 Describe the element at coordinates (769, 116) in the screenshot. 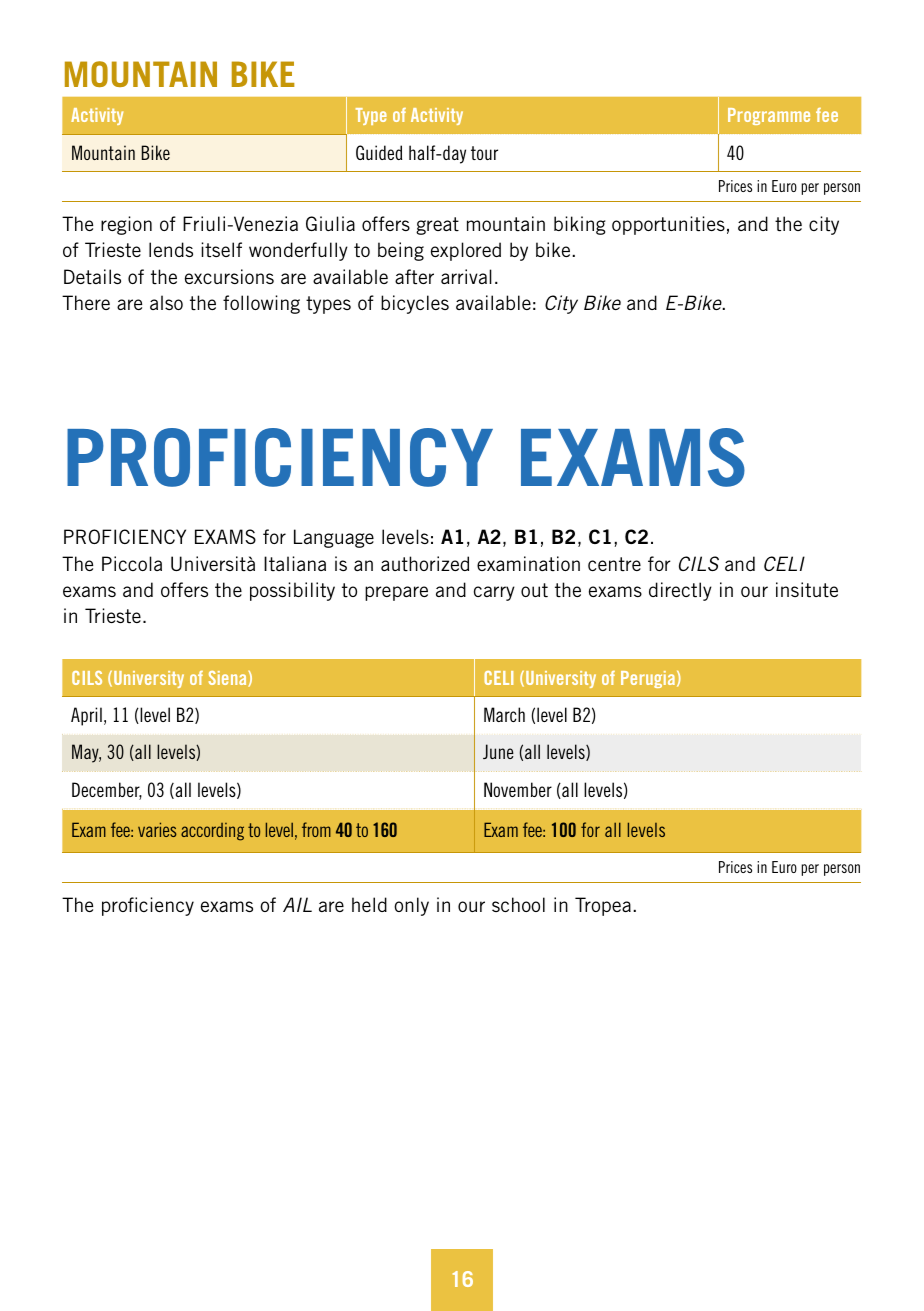

I see `Programme` at that location.
